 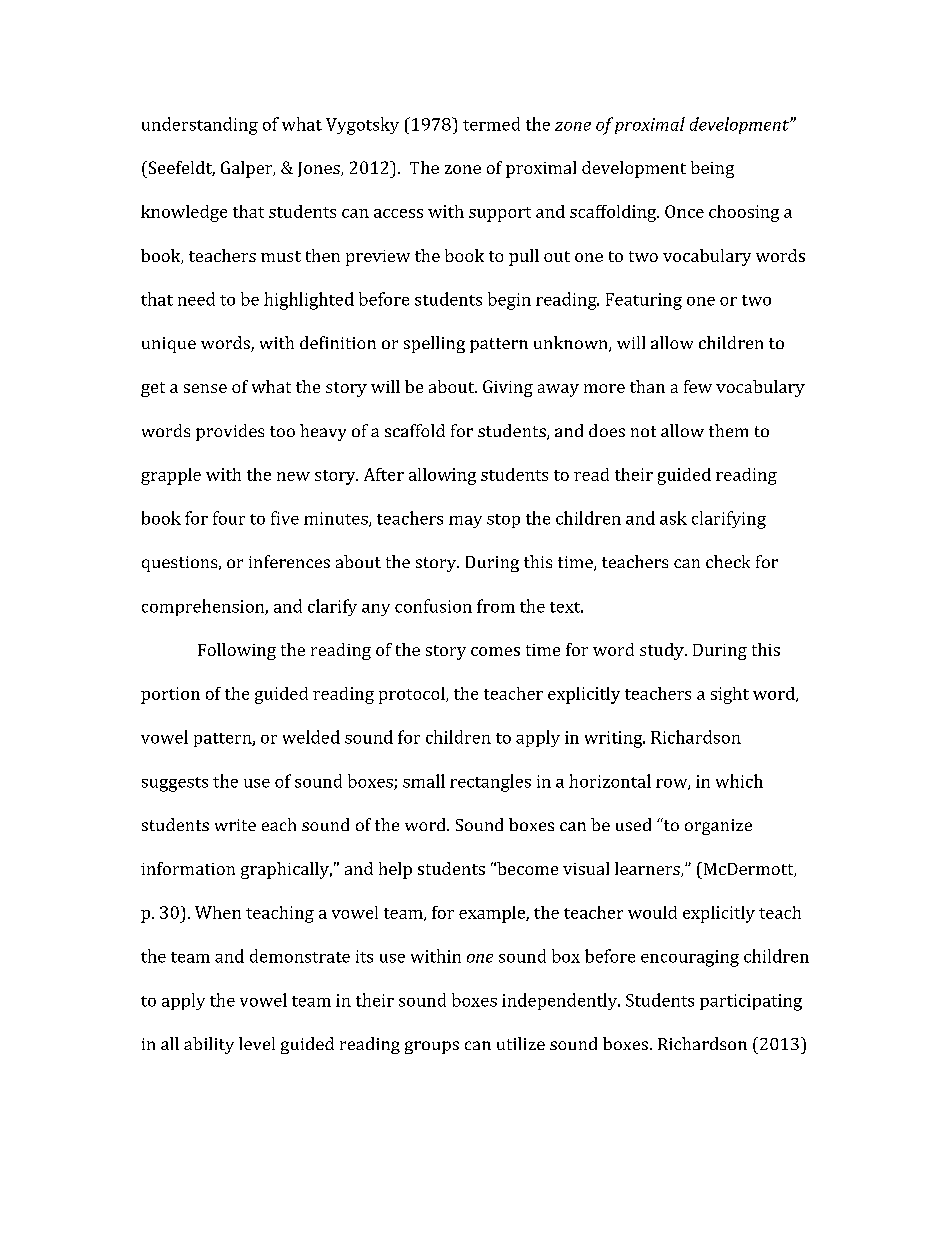 What do you see at coordinates (196, 299) in the screenshot?
I see `need` at bounding box center [196, 299].
